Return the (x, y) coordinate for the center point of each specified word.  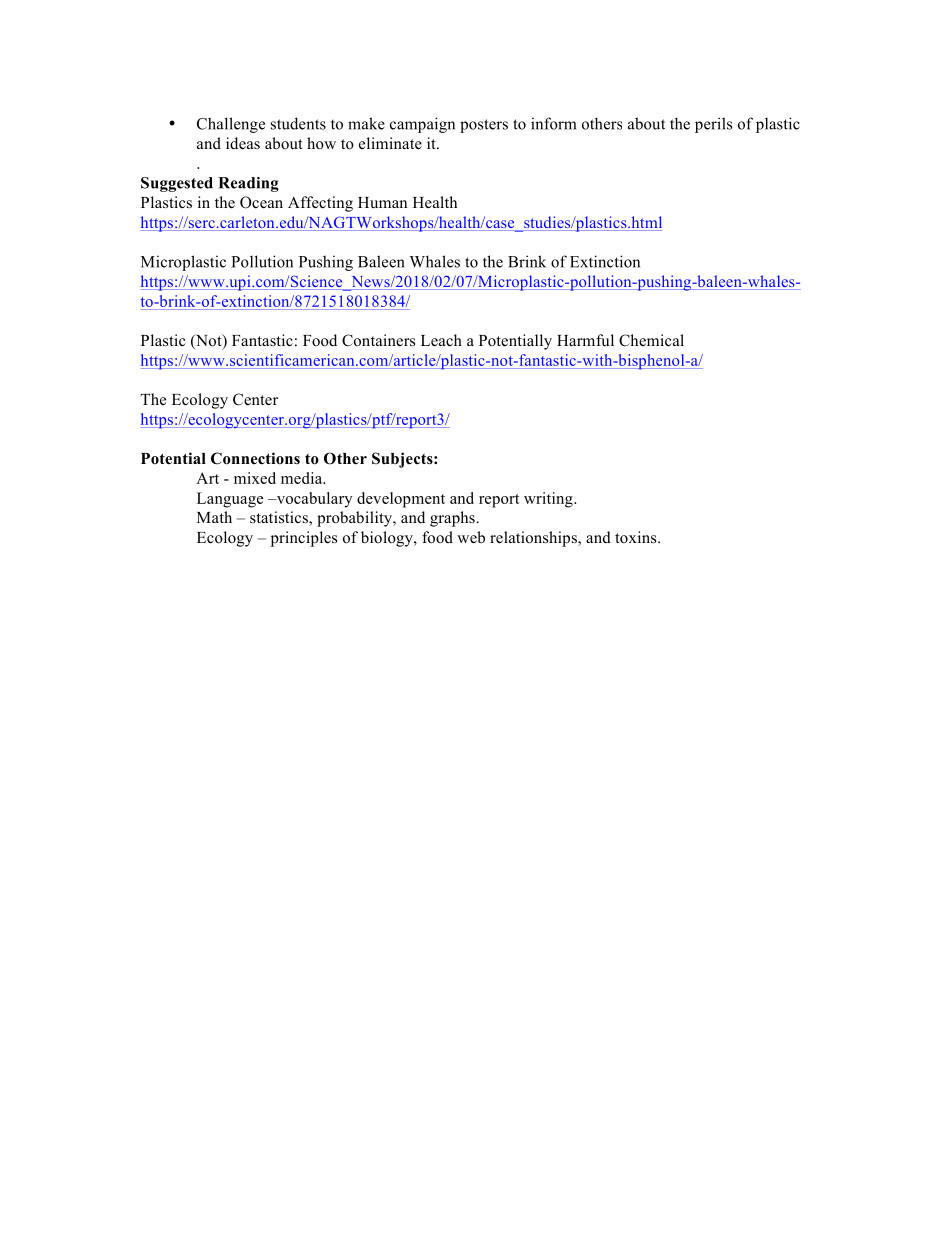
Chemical (651, 340)
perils (713, 125)
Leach (441, 340)
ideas (243, 143)
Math (214, 517)
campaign (422, 125)
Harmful (585, 340)
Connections (255, 458)
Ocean (261, 202)
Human (382, 202)
